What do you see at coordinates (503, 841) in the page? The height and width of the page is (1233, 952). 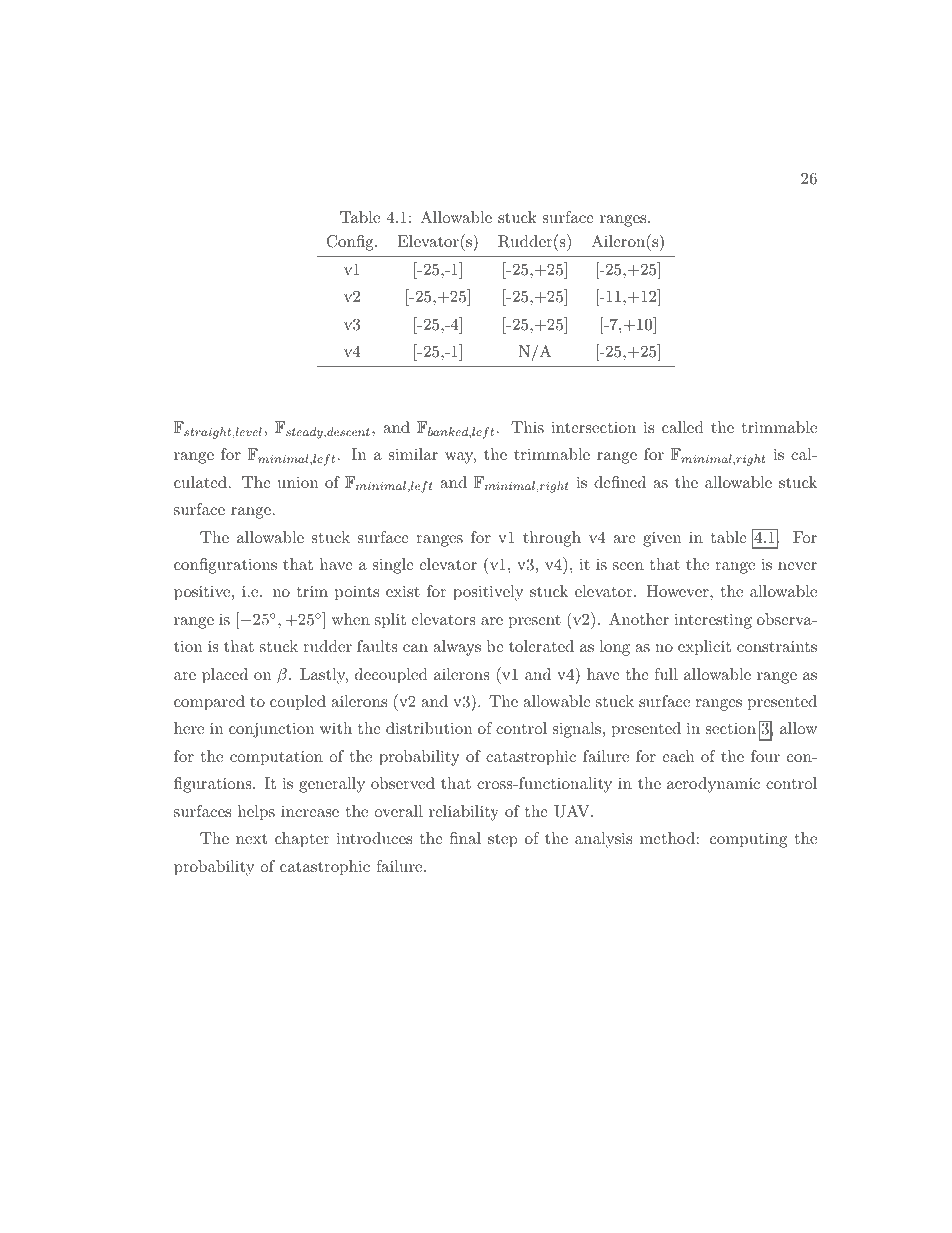 I see `step` at bounding box center [503, 841].
